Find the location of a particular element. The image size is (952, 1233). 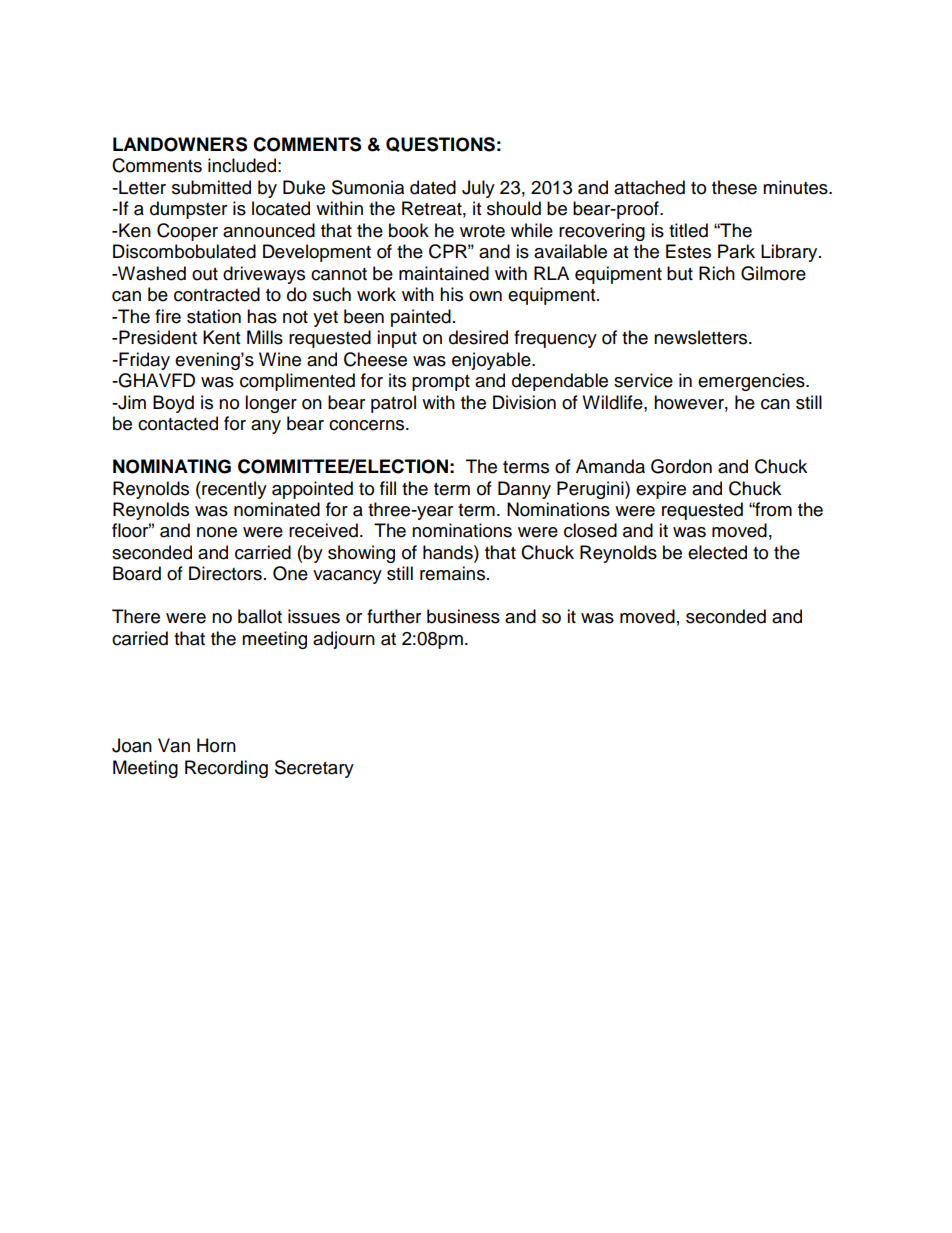

remains is located at coordinates (454, 573).
